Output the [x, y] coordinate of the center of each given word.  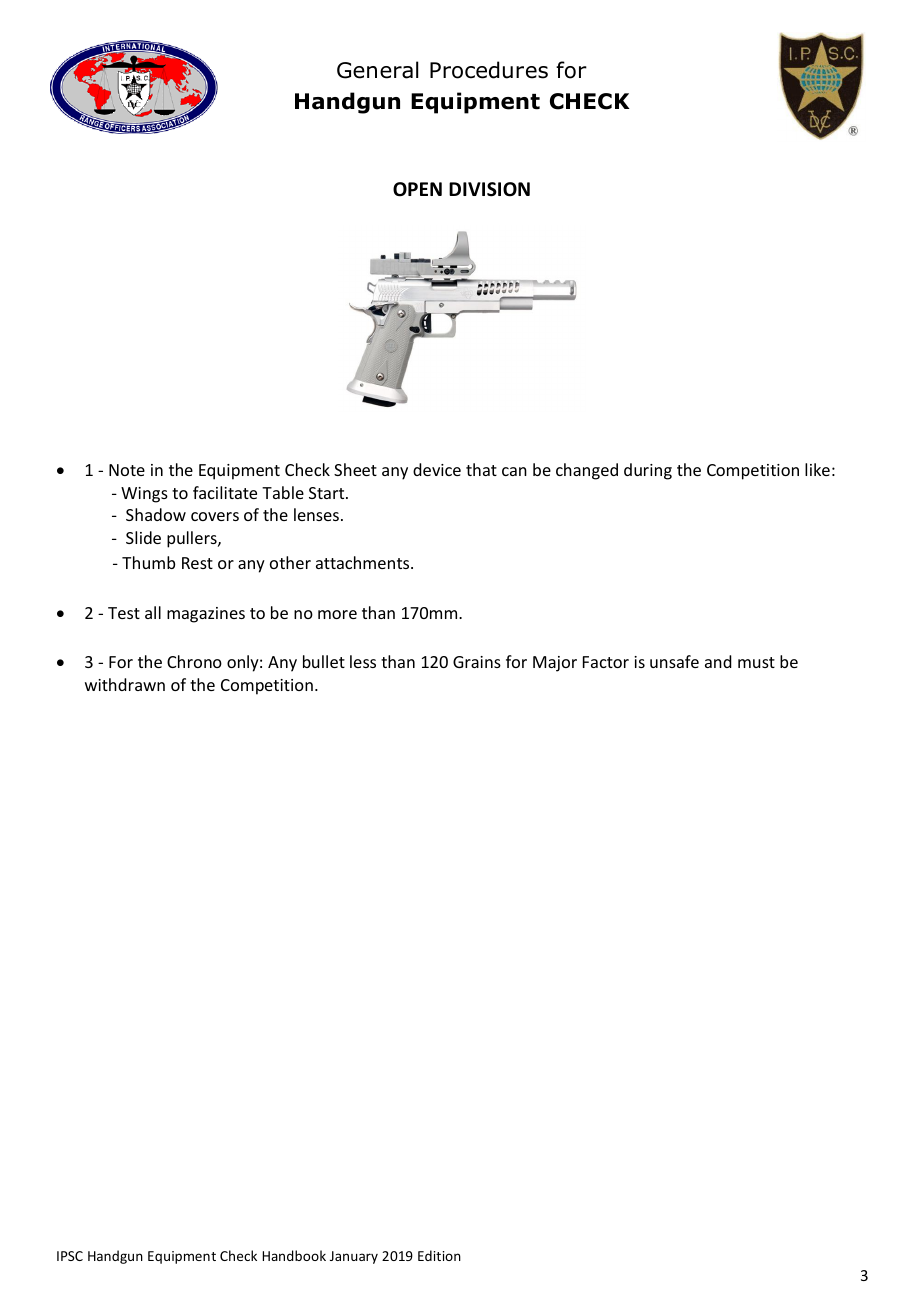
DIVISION [489, 189]
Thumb [148, 562]
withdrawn [125, 684]
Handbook [294, 1255]
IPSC [70, 1256]
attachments [364, 562]
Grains [477, 662]
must [756, 662]
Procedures [489, 70]
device [437, 469]
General [377, 70]
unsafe [674, 661]
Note [127, 470]
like [817, 469]
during [648, 471]
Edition [439, 1255]
